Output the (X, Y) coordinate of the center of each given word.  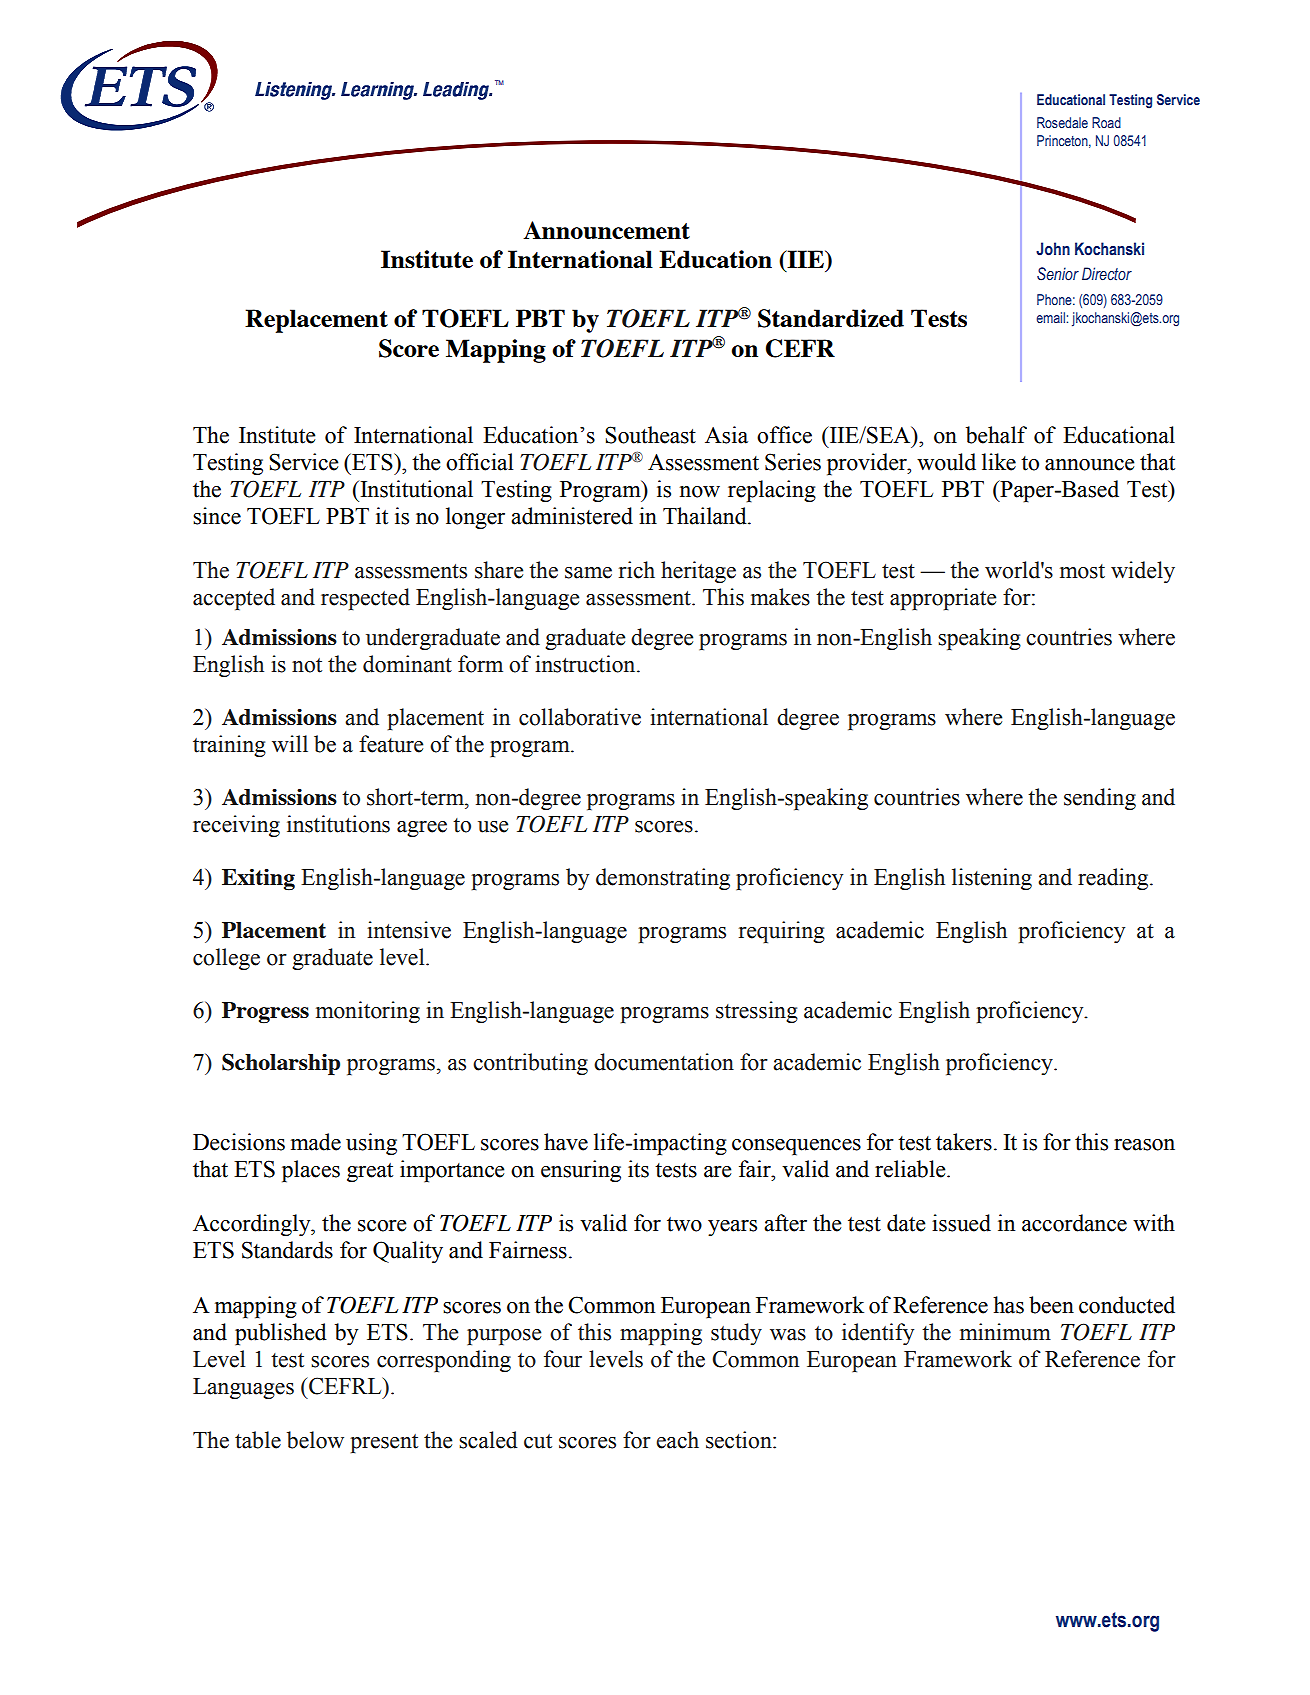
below (315, 1440)
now (700, 492)
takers (964, 1142)
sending (1100, 799)
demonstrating (663, 879)
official (479, 462)
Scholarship (281, 1064)
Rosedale (1062, 122)
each (677, 1440)
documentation (664, 1062)
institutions (338, 824)
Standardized (831, 318)
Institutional (415, 489)
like (999, 462)
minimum (1005, 1332)
